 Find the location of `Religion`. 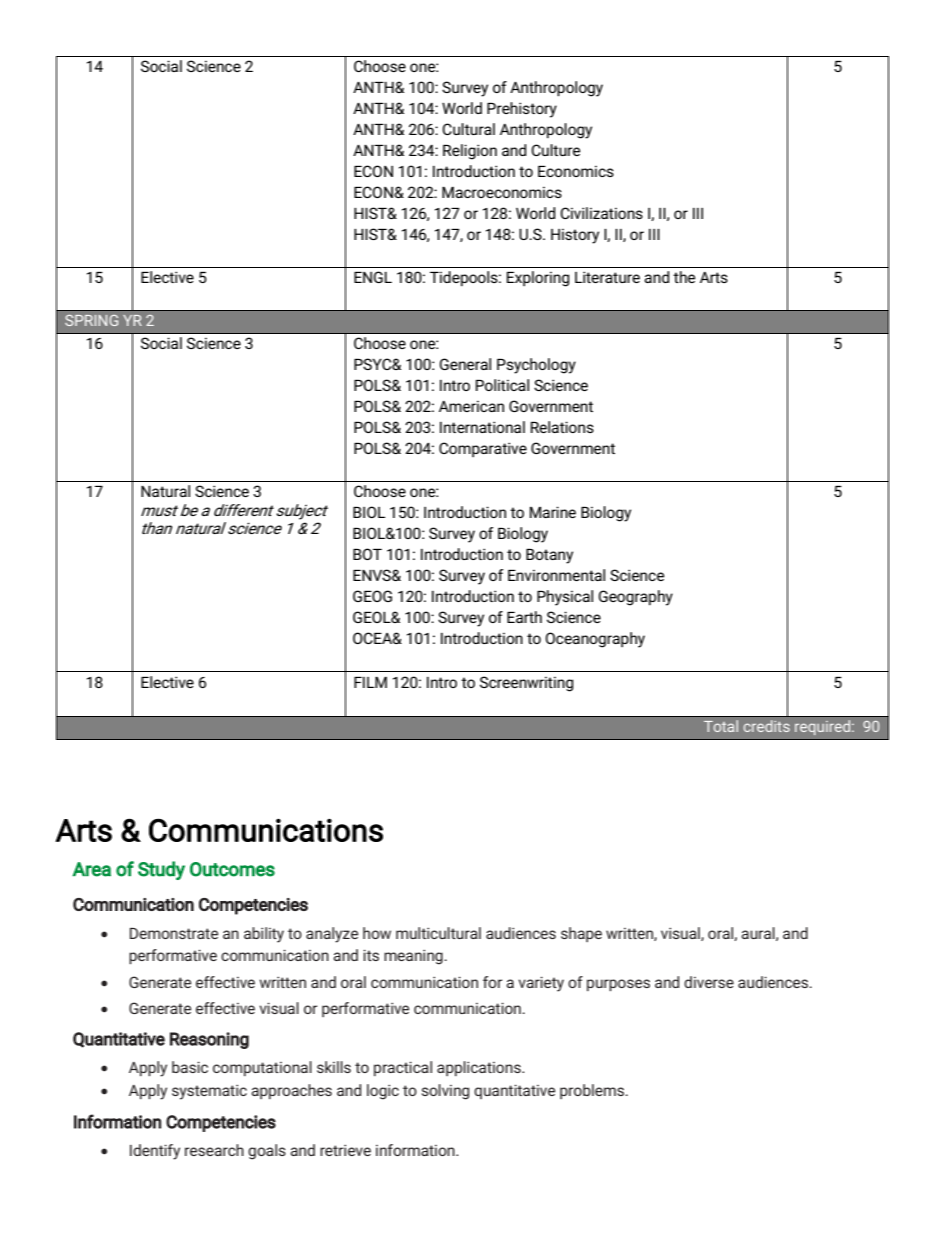

Religion is located at coordinates (470, 152).
